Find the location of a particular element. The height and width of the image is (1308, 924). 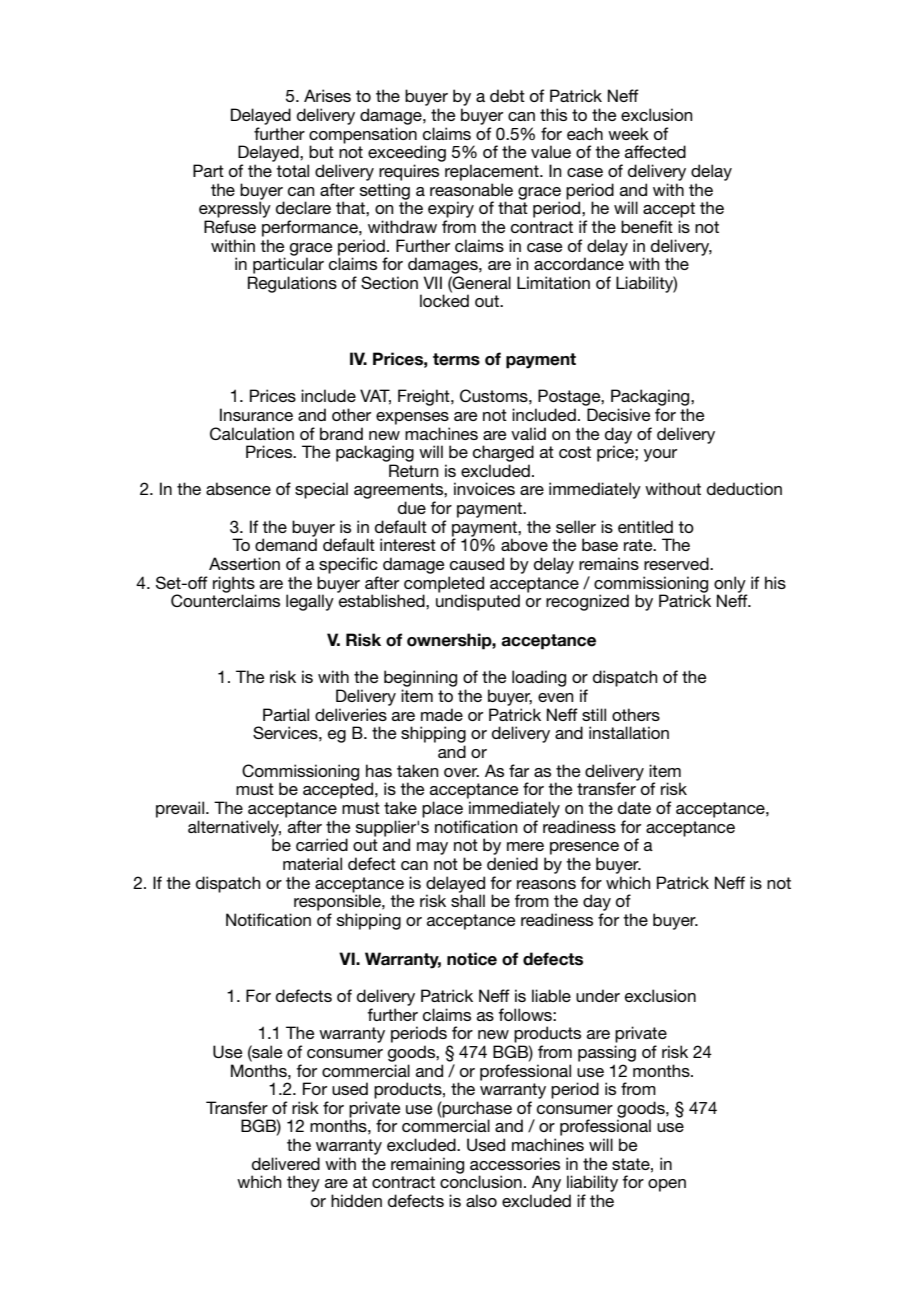

undisputed is located at coordinates (478, 602).
